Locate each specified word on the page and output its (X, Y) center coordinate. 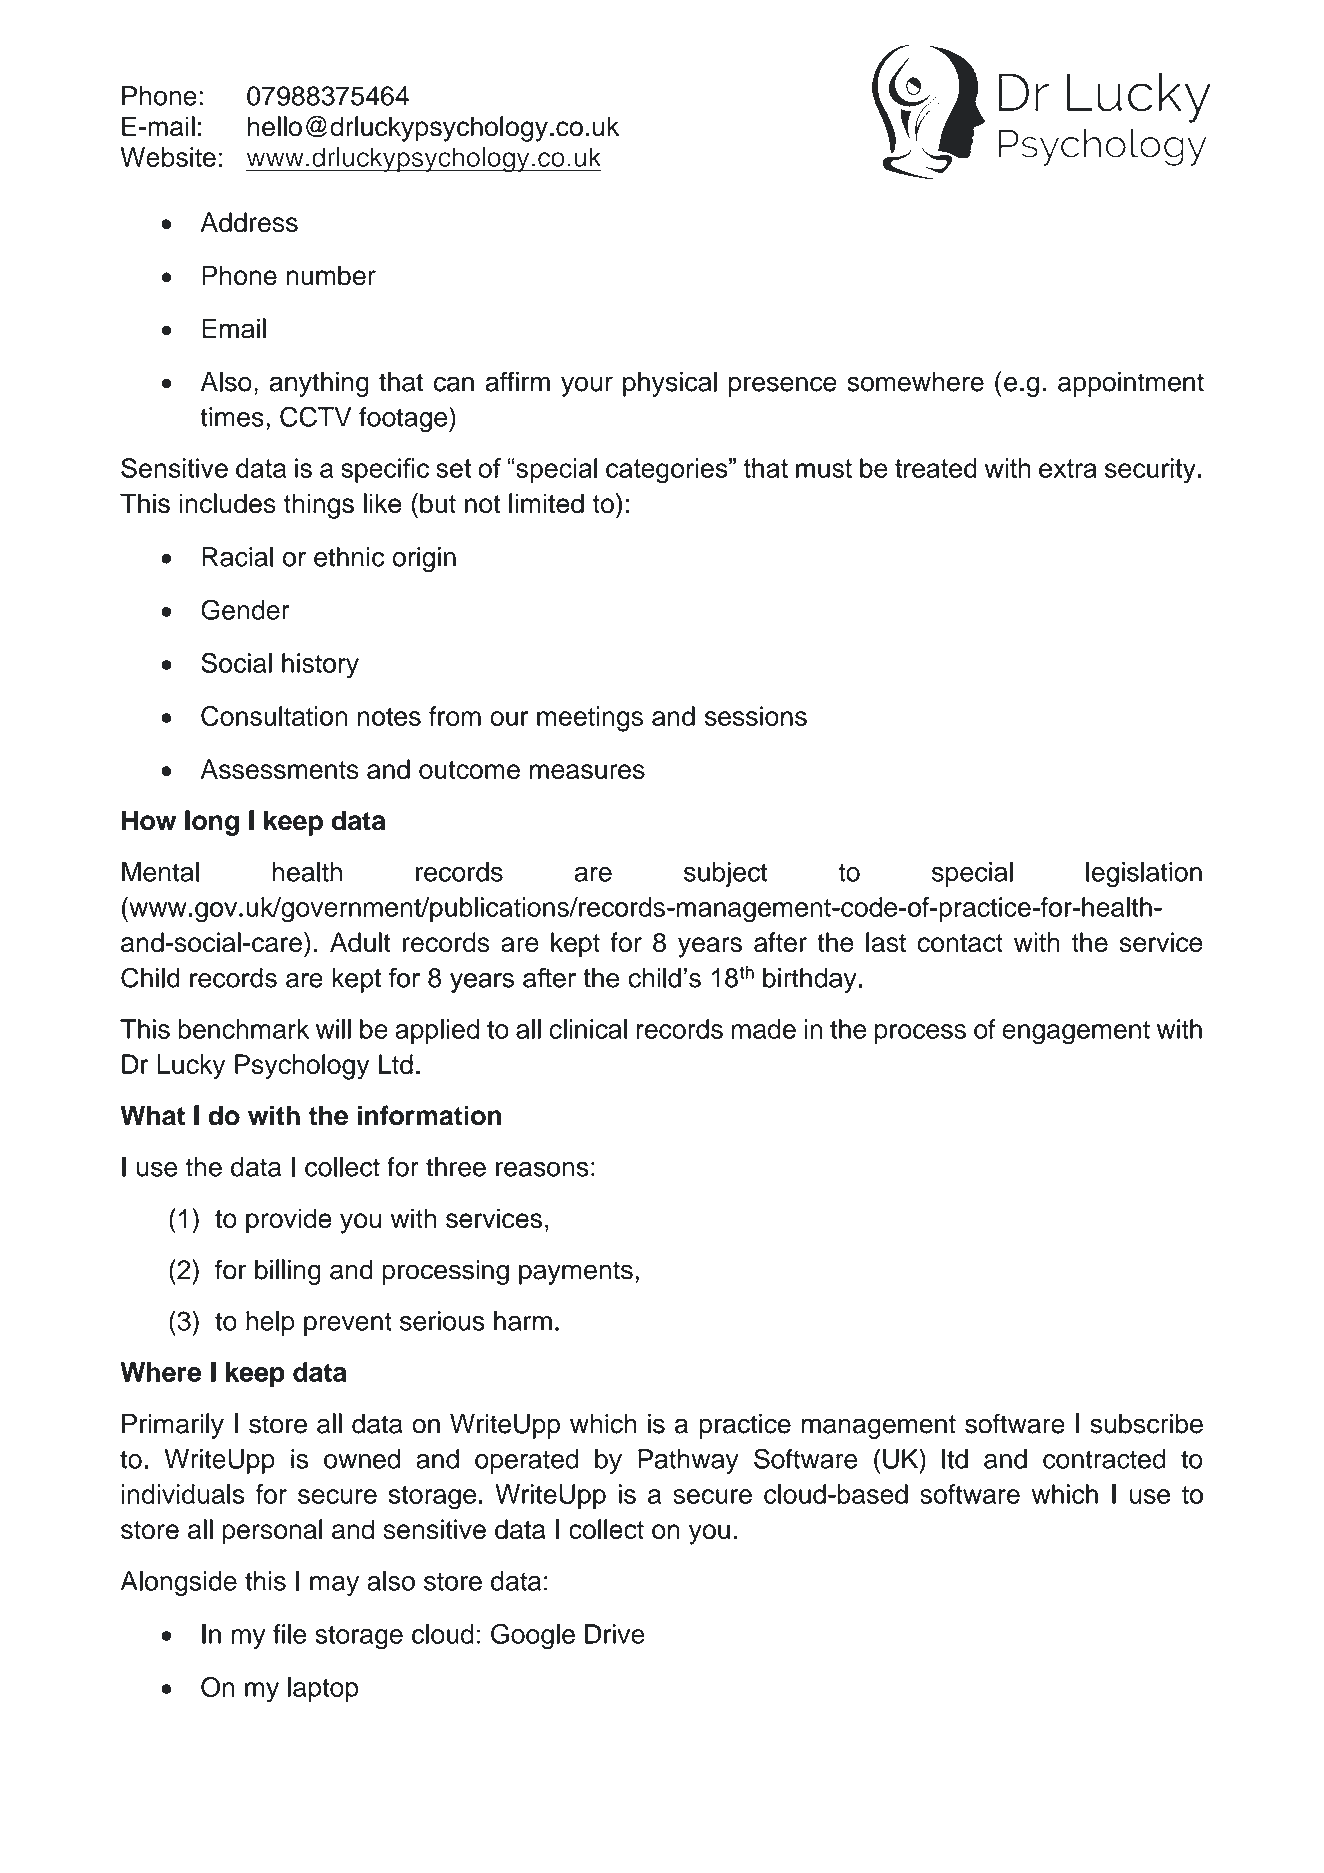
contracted (1104, 1459)
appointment (1131, 384)
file (289, 1634)
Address (249, 222)
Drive (615, 1634)
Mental (160, 872)
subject (725, 874)
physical (670, 384)
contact (960, 943)
